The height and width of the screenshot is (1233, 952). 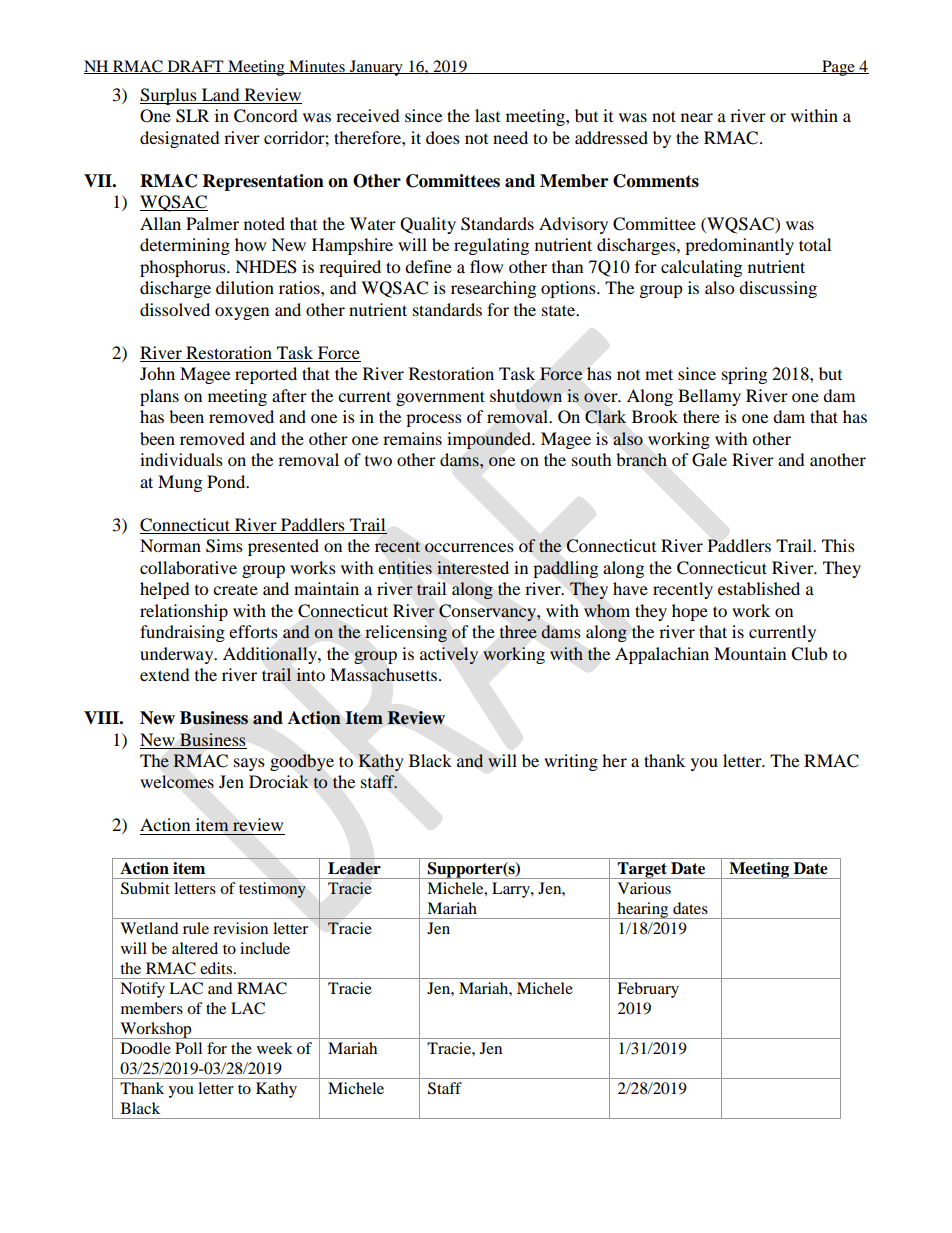 I want to click on near, so click(x=697, y=117).
